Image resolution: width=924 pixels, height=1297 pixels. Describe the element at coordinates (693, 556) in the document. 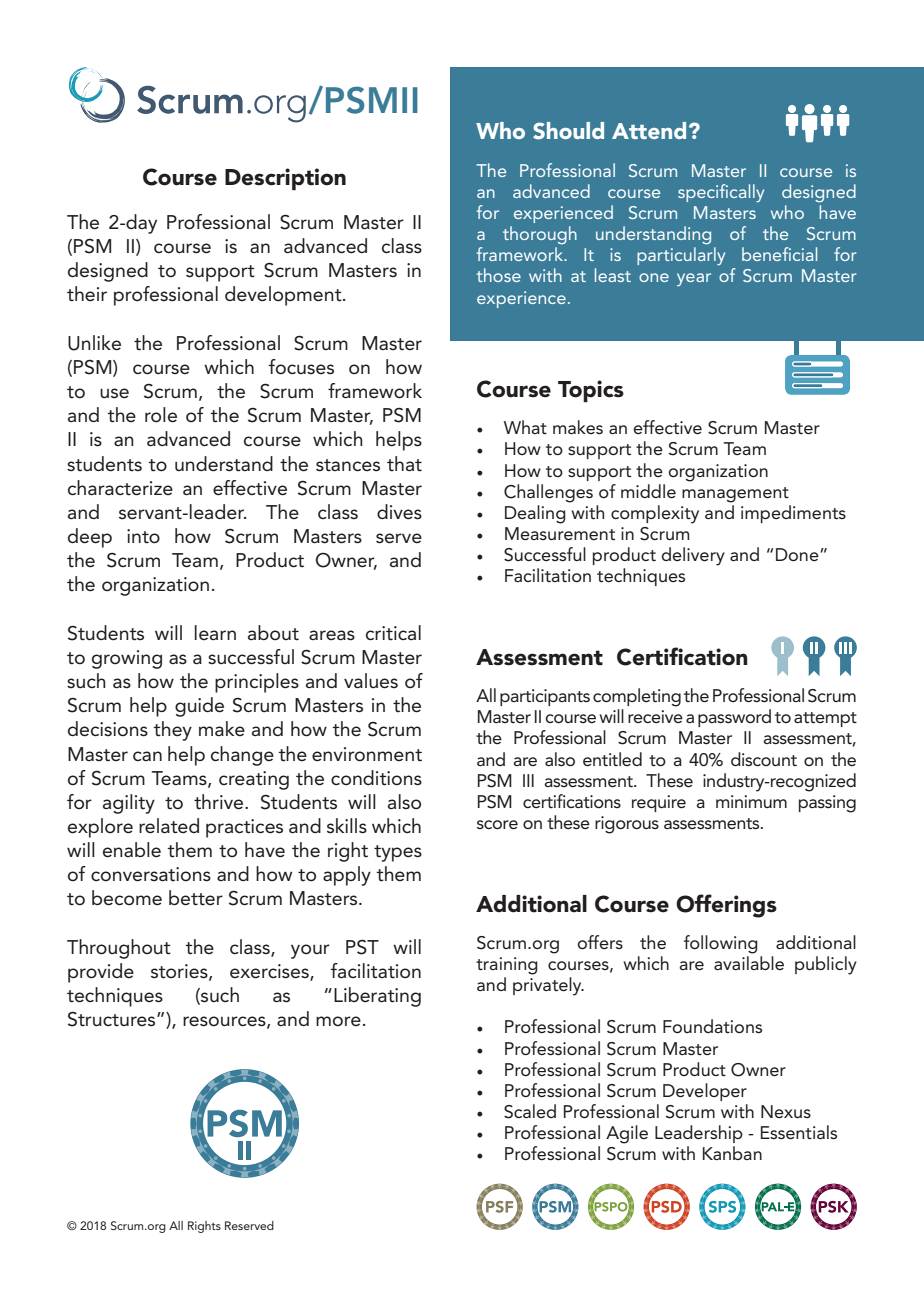

I see `delivery` at that location.
